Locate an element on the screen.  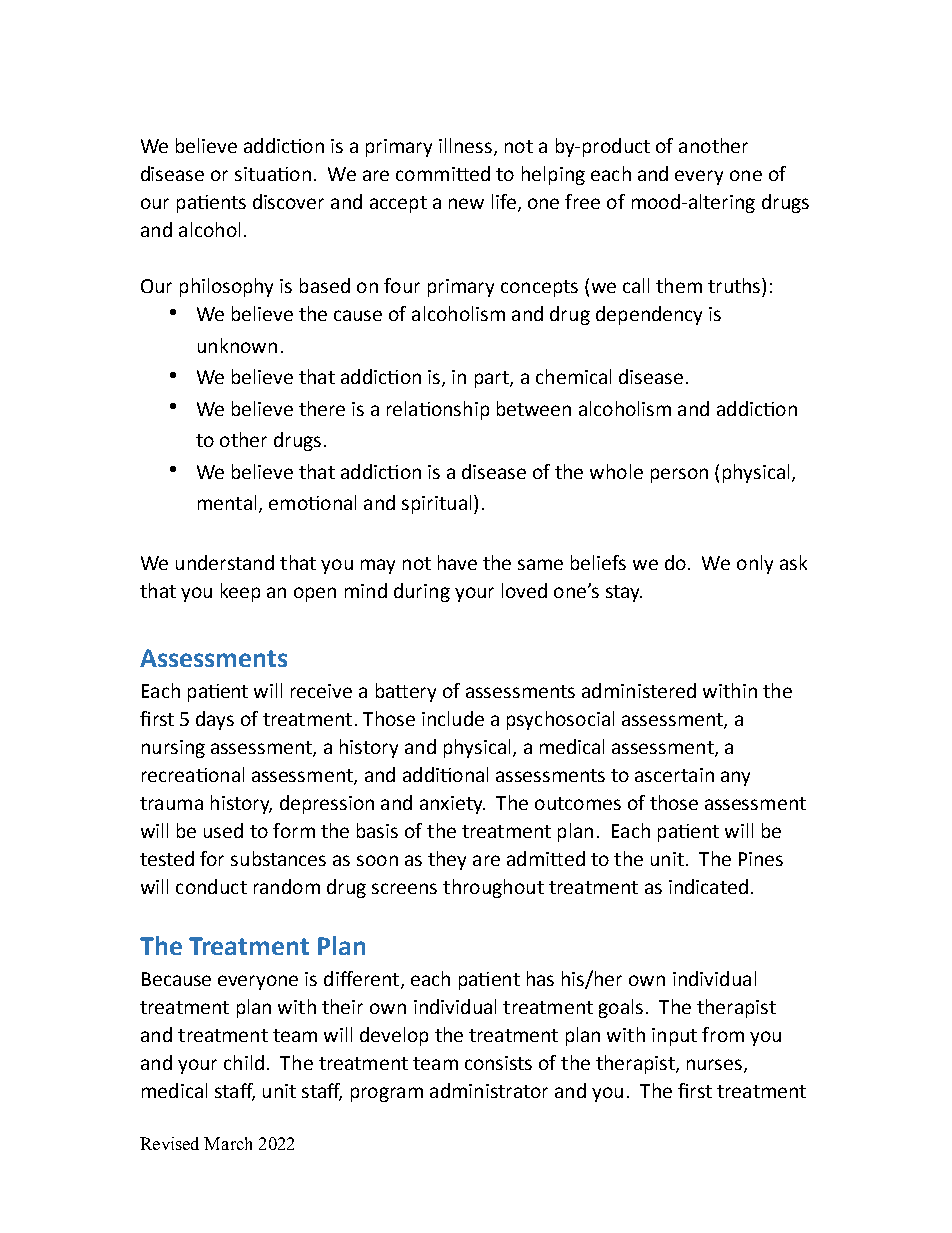
truths is located at coordinates (735, 285).
